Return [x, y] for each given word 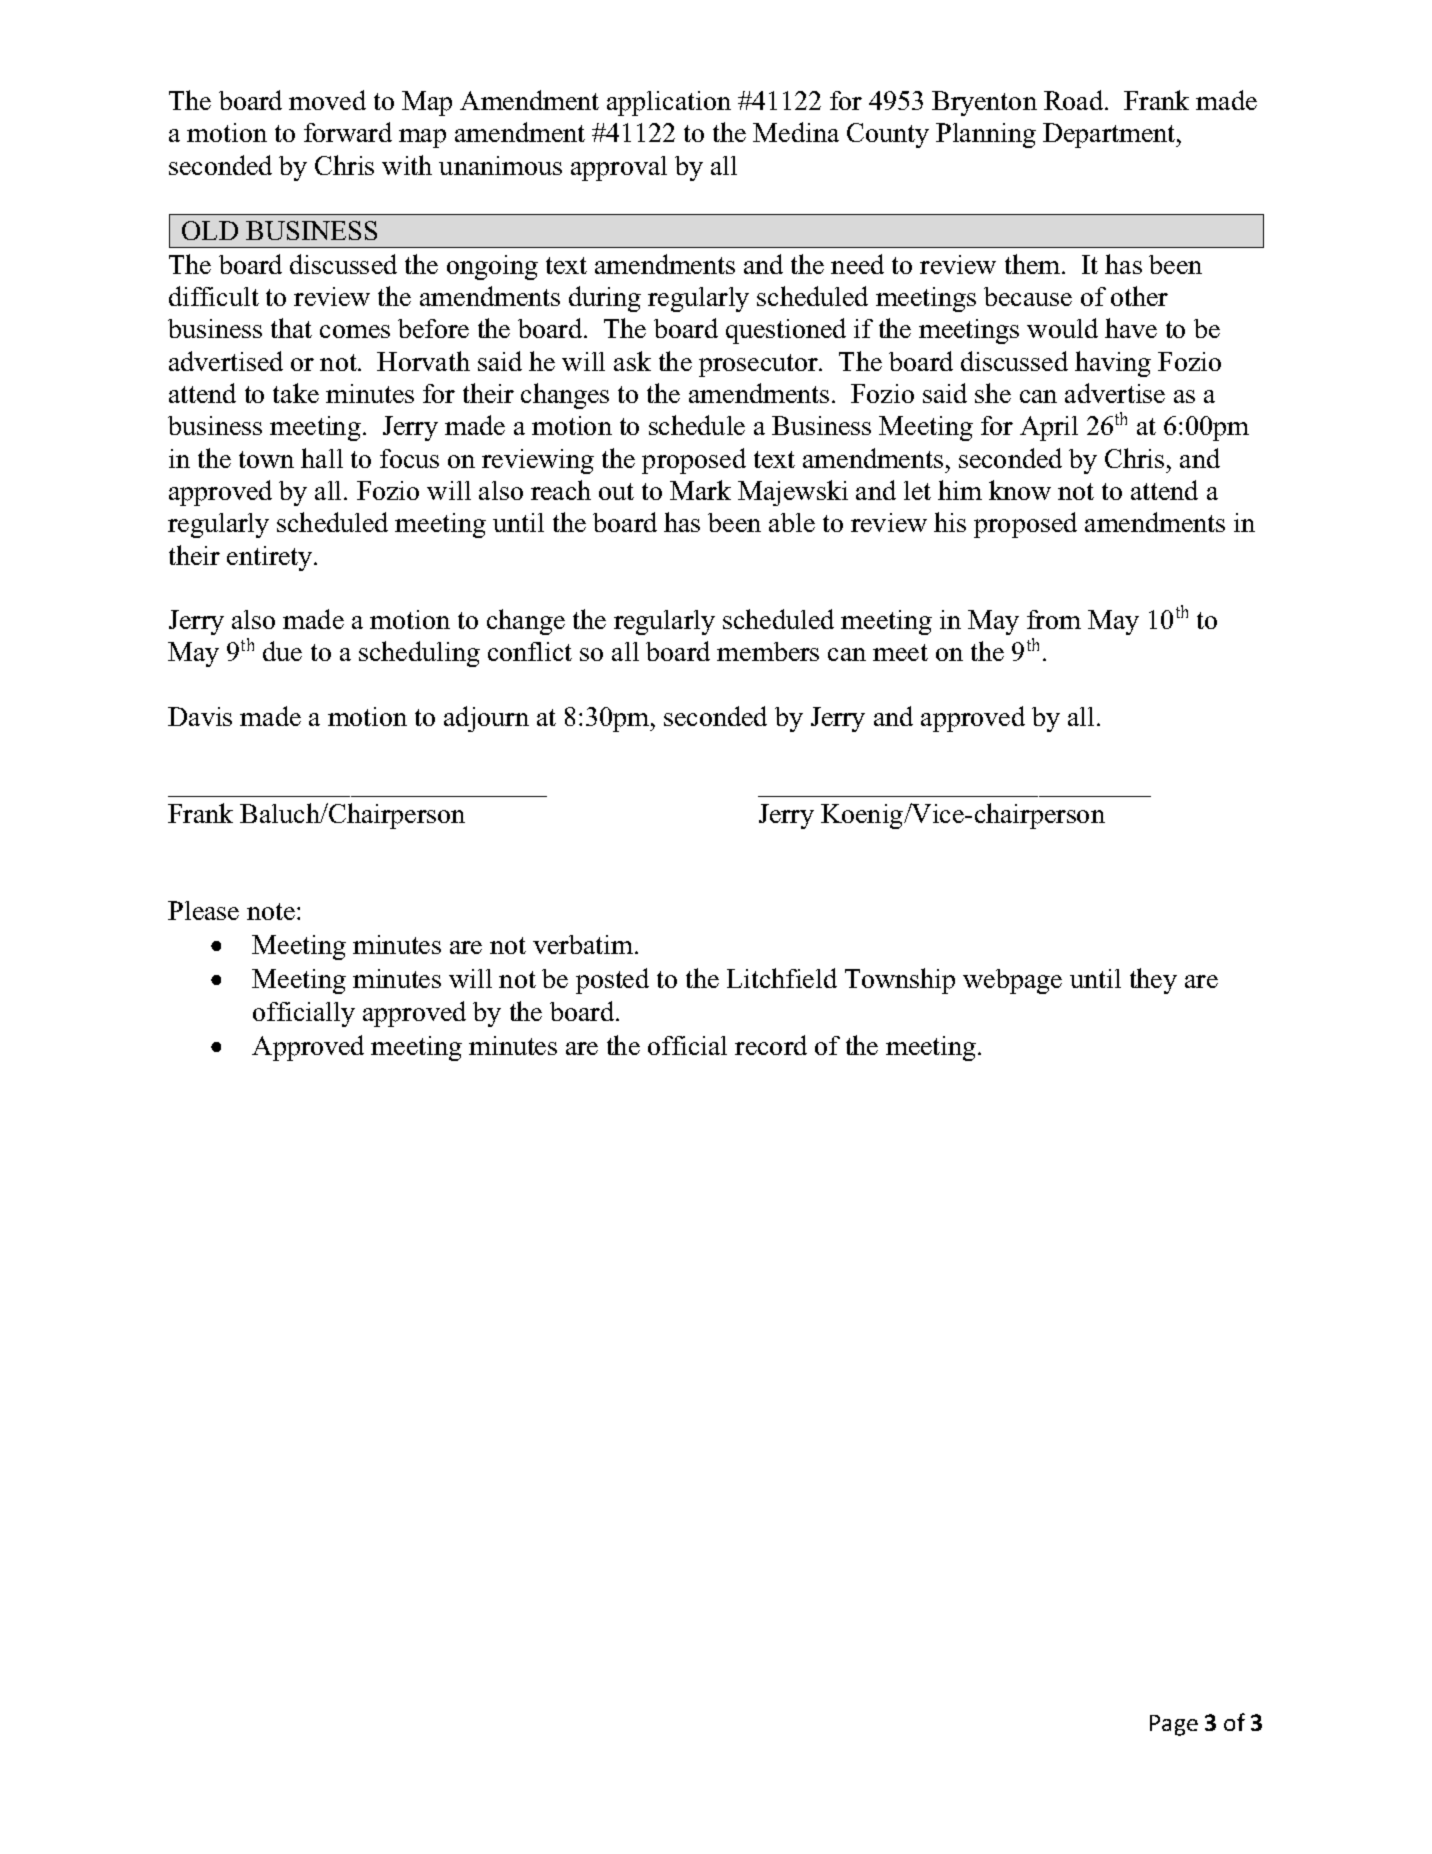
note [271, 911]
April [1049, 428]
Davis [200, 716]
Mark [700, 490]
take [296, 393]
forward [348, 132]
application [669, 103]
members [768, 651]
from [1054, 619]
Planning [986, 135]
